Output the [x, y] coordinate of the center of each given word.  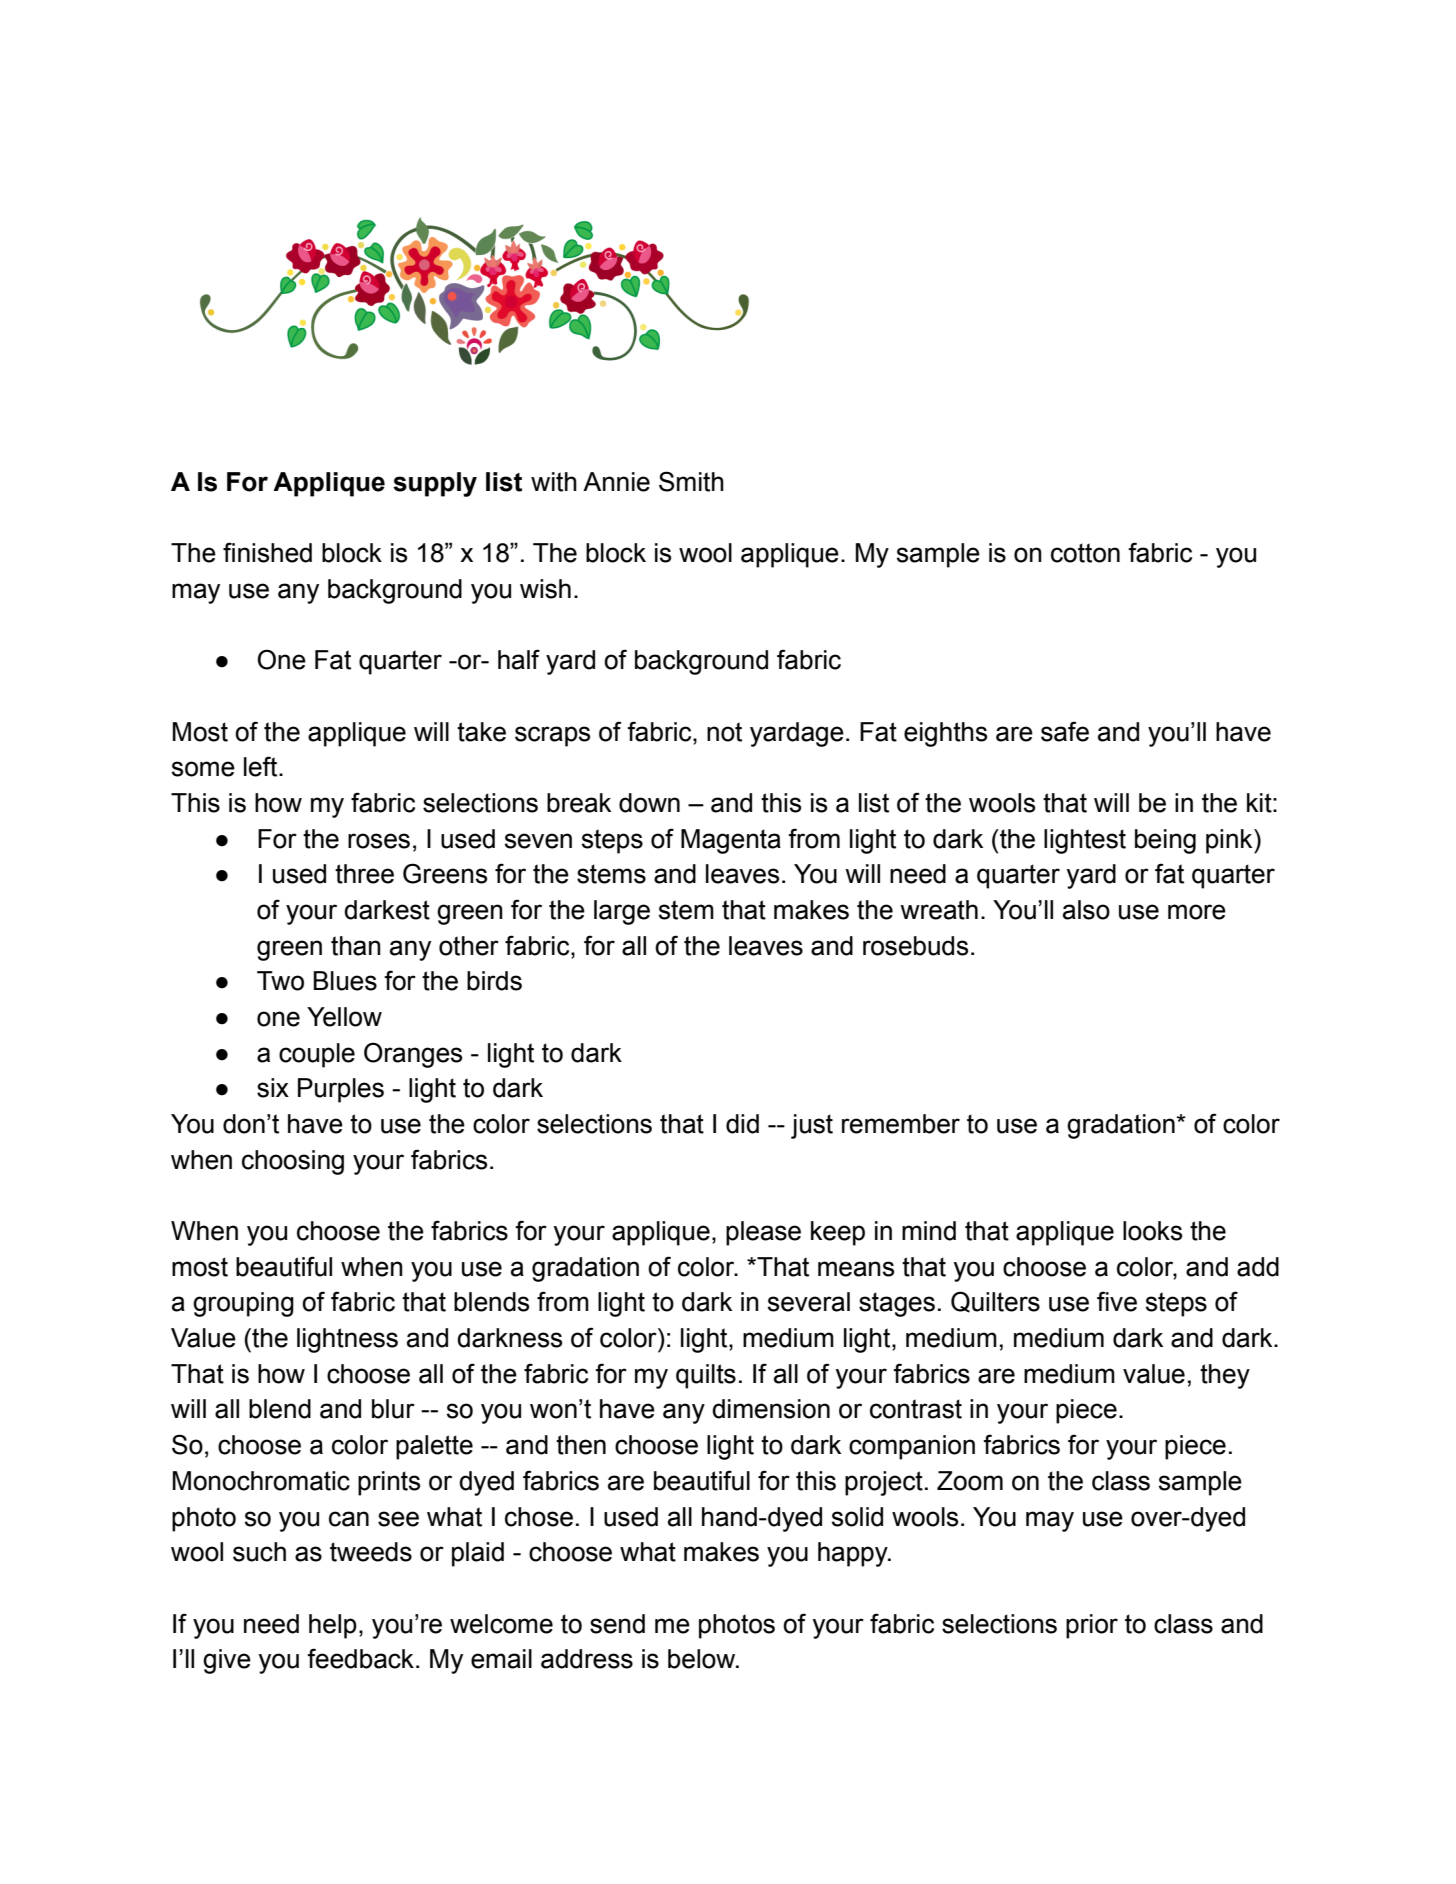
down [649, 803]
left [262, 766]
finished [267, 552]
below [703, 1659]
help [333, 1626]
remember [901, 1124]
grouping [243, 1304]
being [1165, 841]
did [742, 1124]
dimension [771, 1409]
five [1117, 1301]
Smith [691, 481]
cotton [1085, 553]
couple [317, 1055]
